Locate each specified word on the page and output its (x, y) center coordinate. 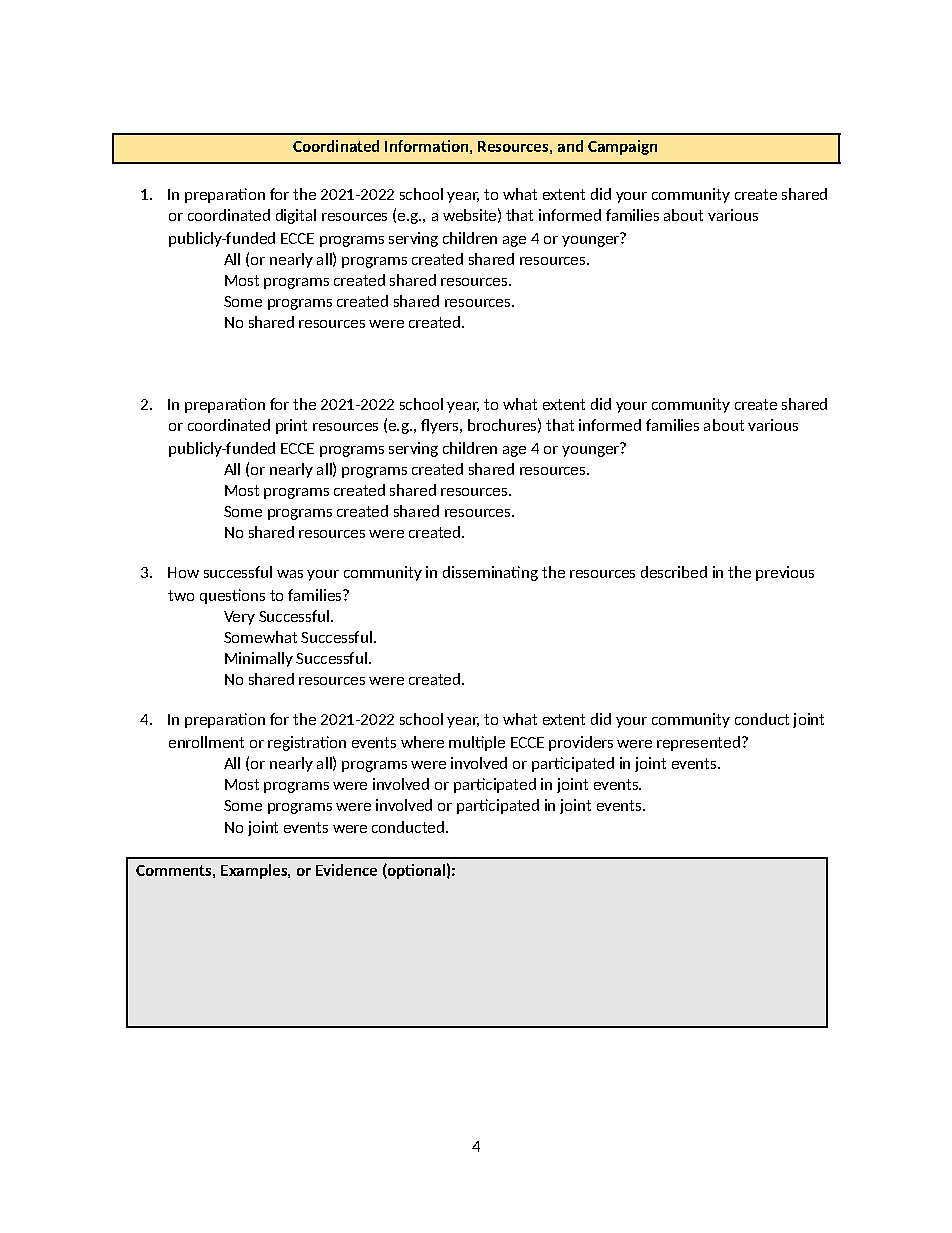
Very (239, 618)
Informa (413, 146)
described (674, 572)
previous (785, 573)
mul (462, 742)
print (291, 426)
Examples (255, 871)
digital (296, 216)
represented (698, 743)
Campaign (622, 147)
